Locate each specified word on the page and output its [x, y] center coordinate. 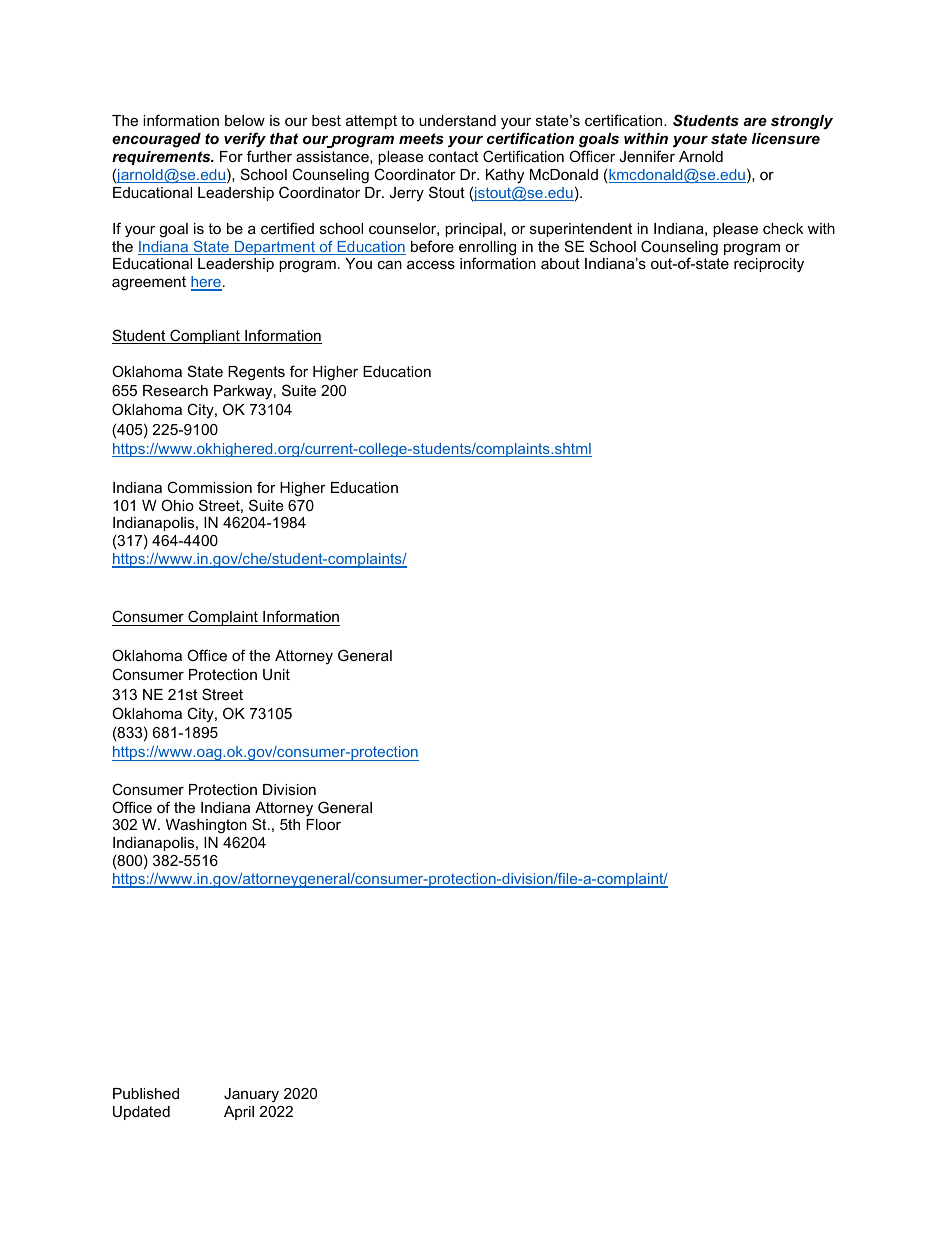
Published [146, 1093]
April [239, 1113]
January [251, 1095]
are [755, 121]
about [560, 263]
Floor [323, 824]
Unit [276, 674]
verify [245, 140]
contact [453, 156]
